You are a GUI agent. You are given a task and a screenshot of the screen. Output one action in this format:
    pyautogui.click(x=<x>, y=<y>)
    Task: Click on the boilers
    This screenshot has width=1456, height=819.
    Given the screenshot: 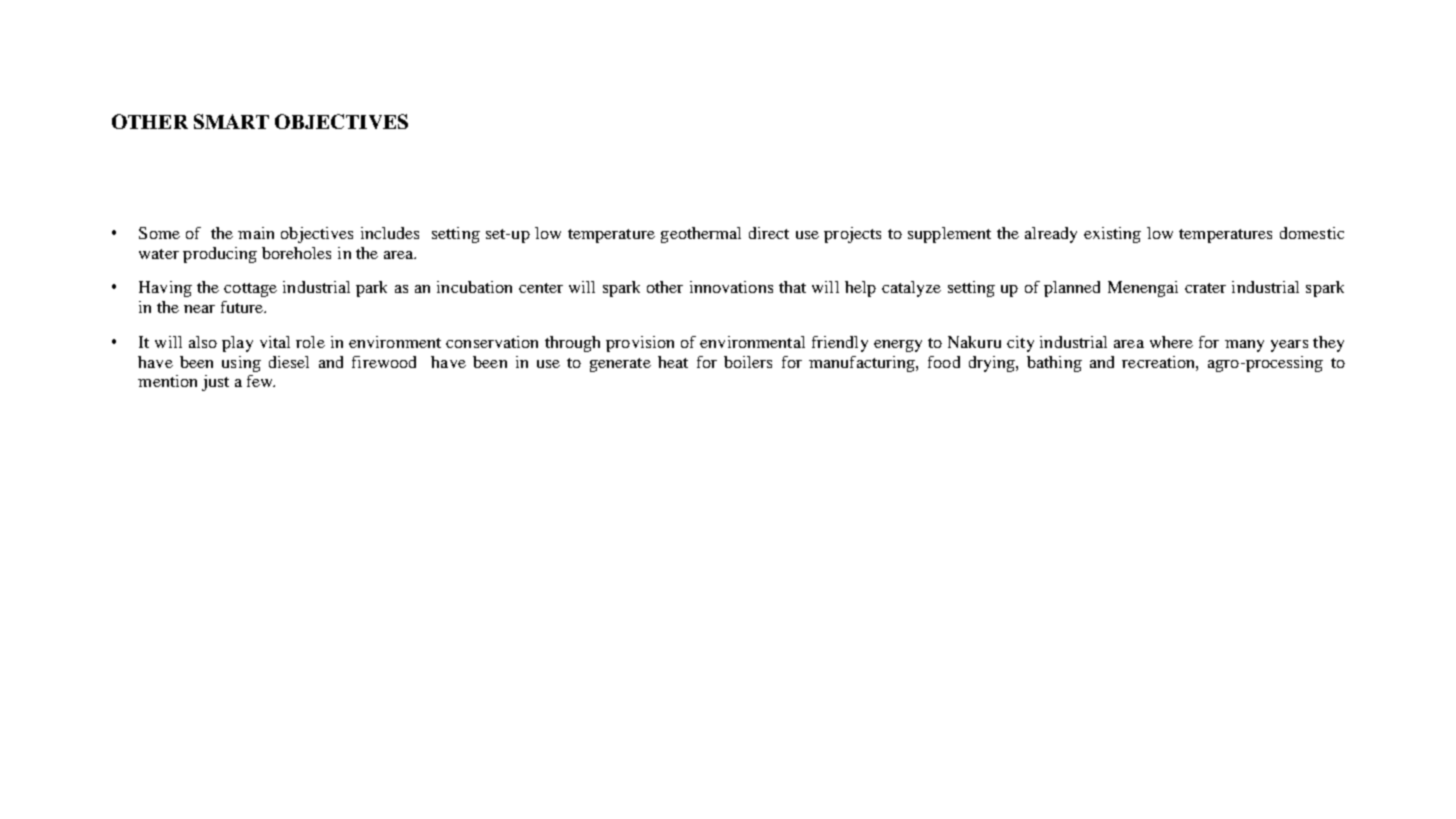 What is the action you would take?
    pyautogui.click(x=748, y=362)
